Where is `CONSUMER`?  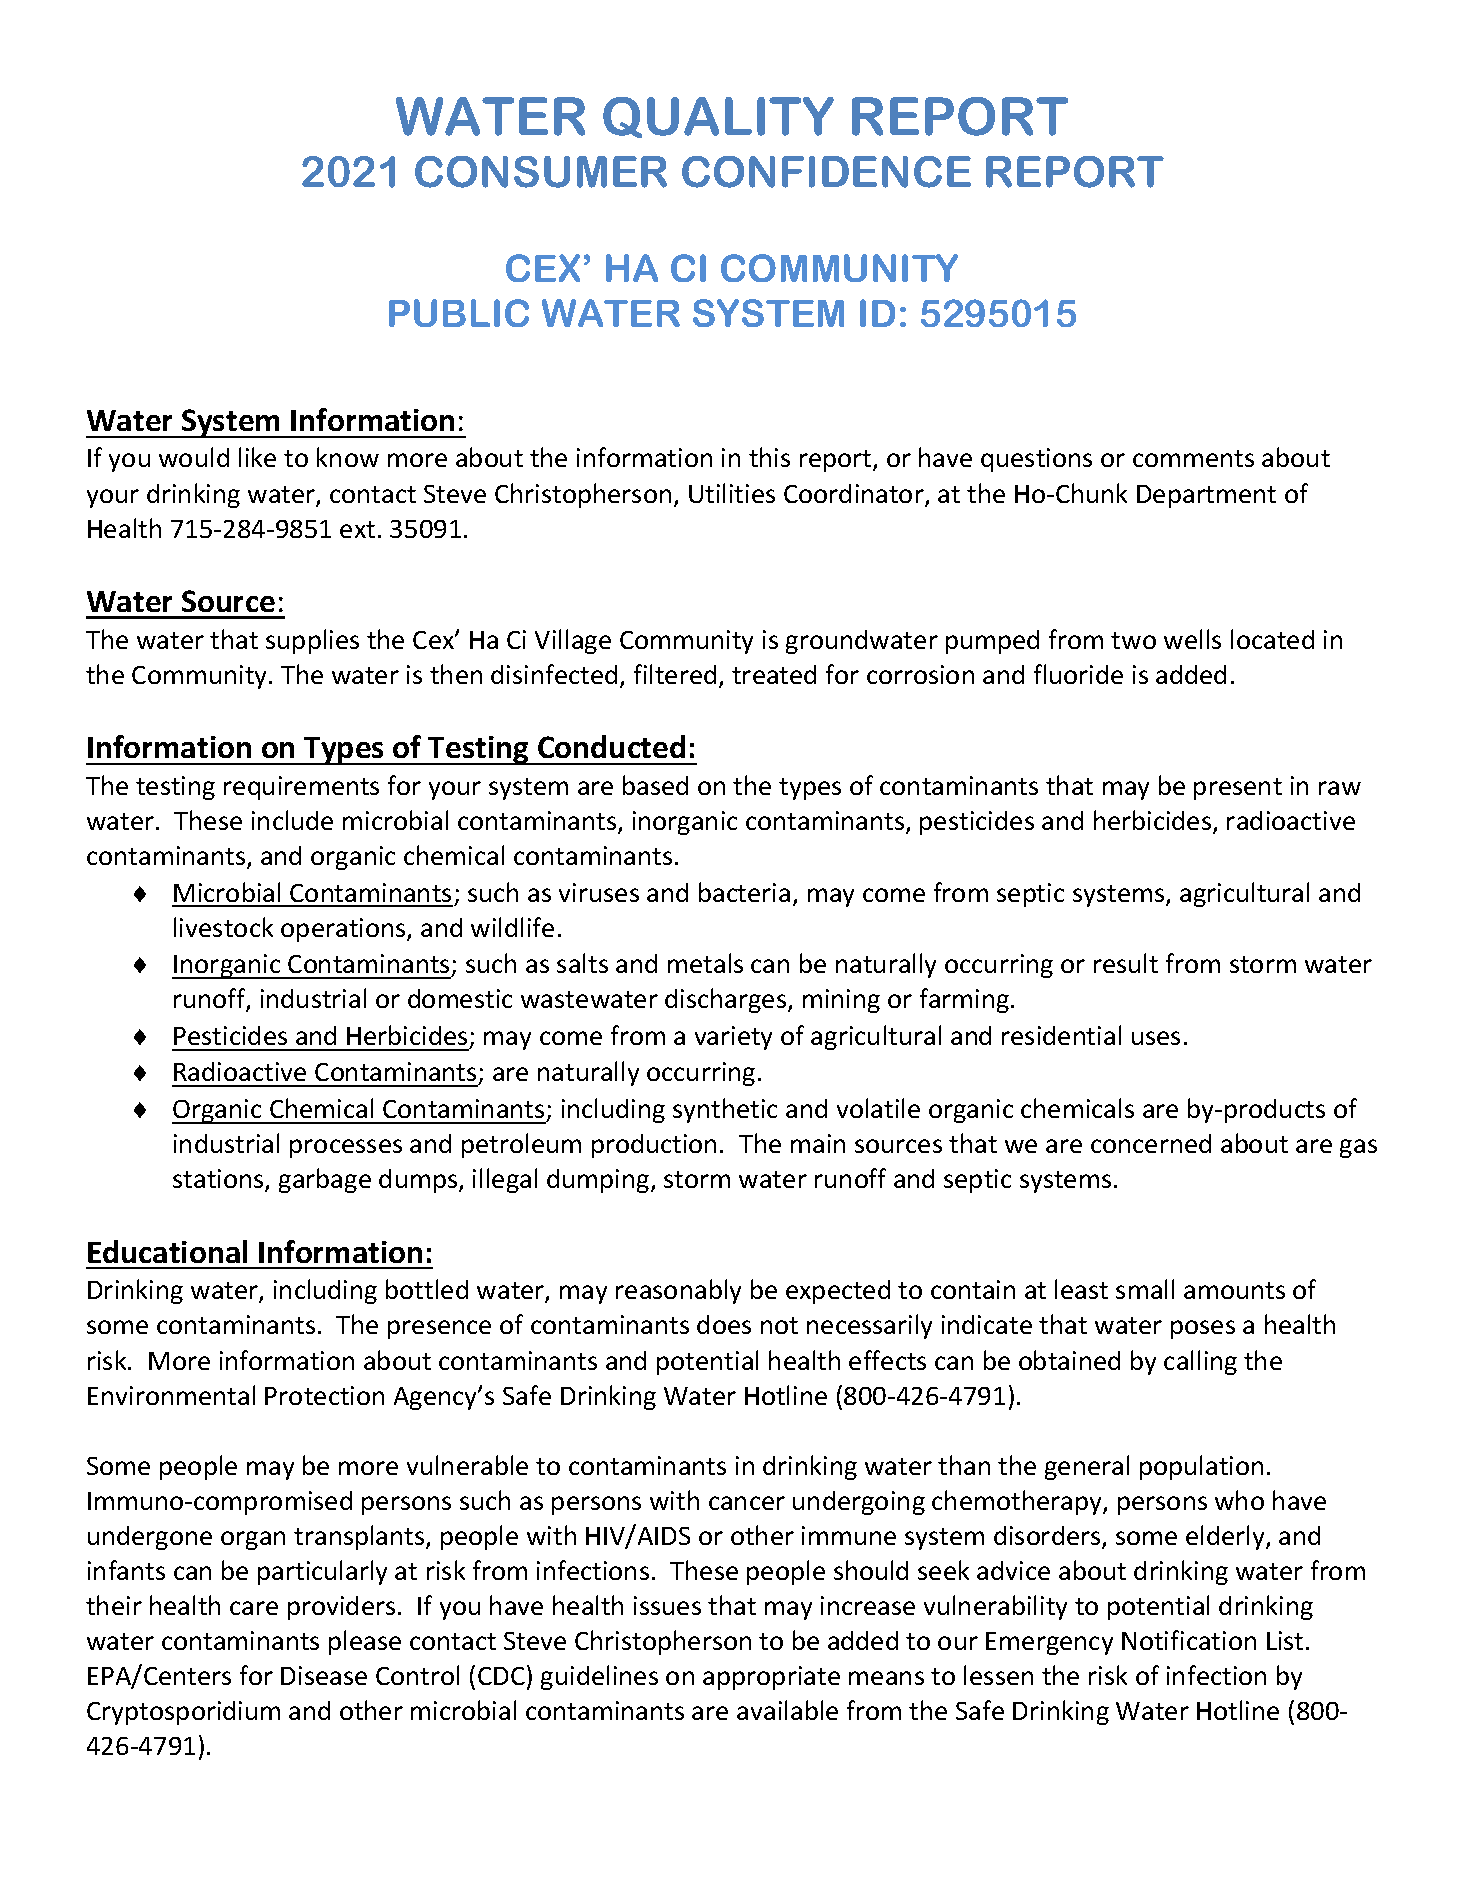
CONSUMER is located at coordinates (541, 172).
